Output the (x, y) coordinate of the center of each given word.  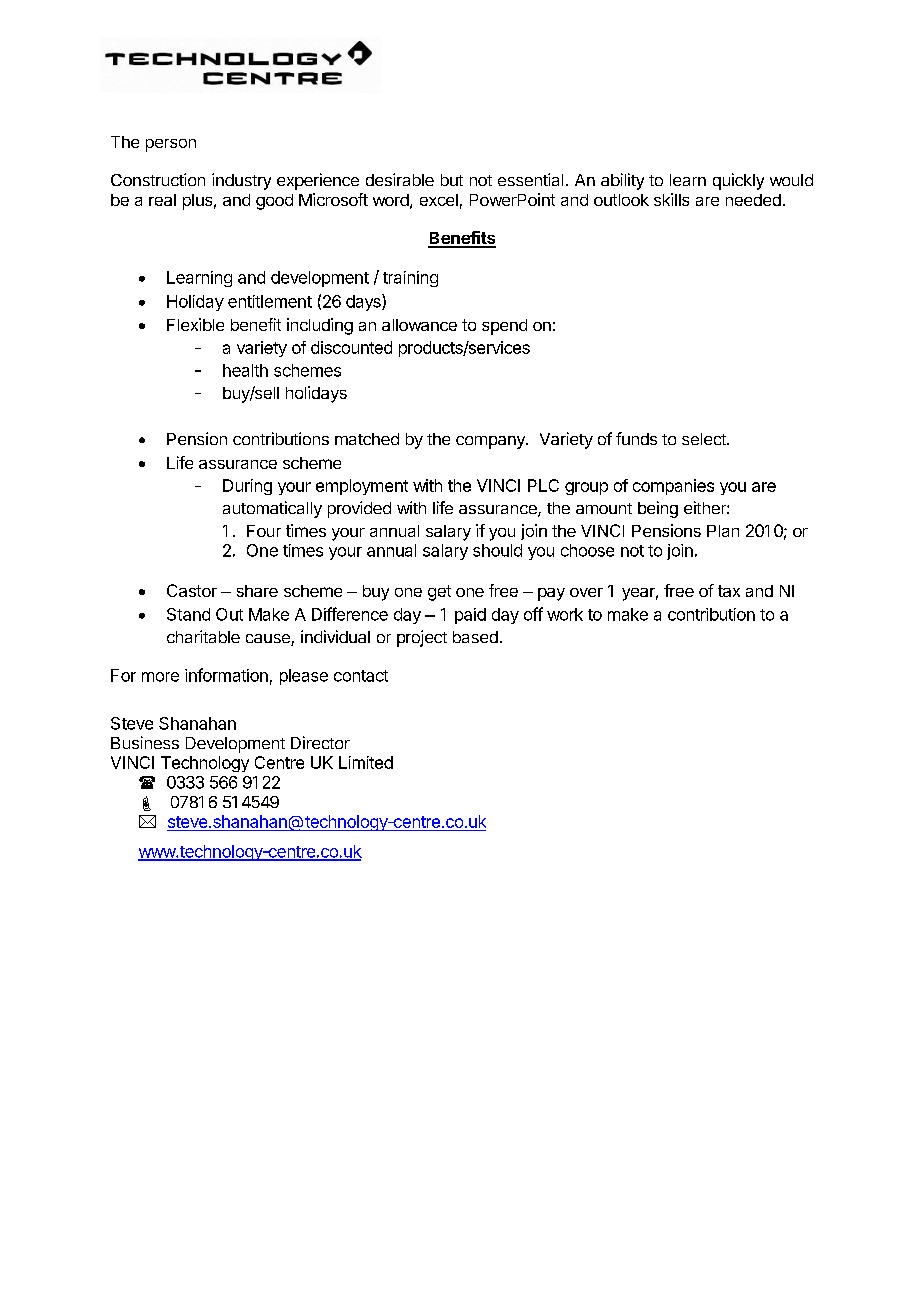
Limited (366, 762)
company (491, 442)
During (247, 487)
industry (241, 181)
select (705, 439)
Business (145, 742)
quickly (738, 181)
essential (530, 179)
